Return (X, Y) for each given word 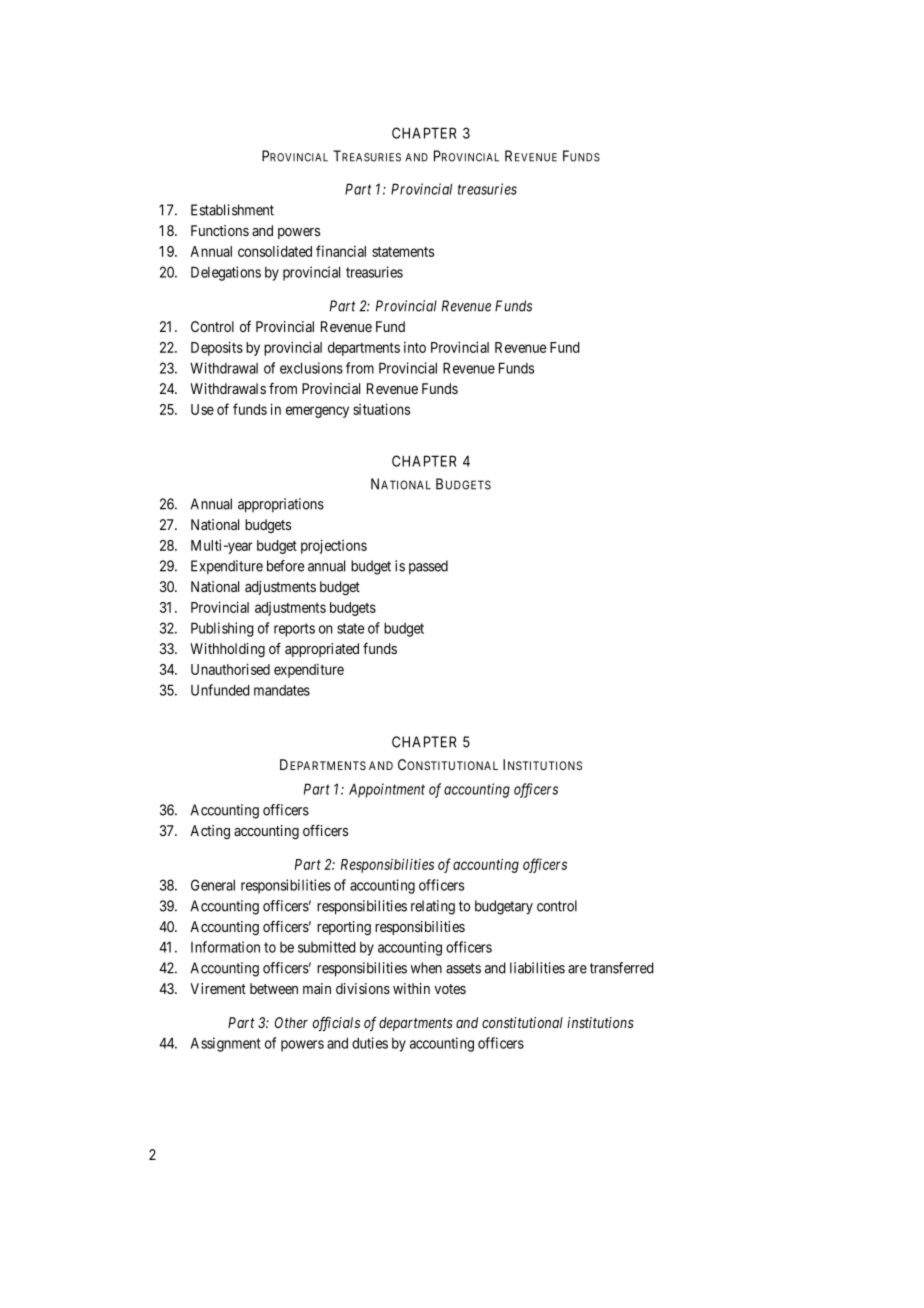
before (285, 566)
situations (381, 409)
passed (428, 567)
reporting (344, 928)
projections (334, 546)
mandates (282, 690)
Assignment (226, 1044)
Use (202, 409)
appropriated (322, 650)
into (415, 347)
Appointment (387, 790)
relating (433, 907)
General (213, 885)
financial (341, 251)
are (577, 969)
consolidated (275, 251)
